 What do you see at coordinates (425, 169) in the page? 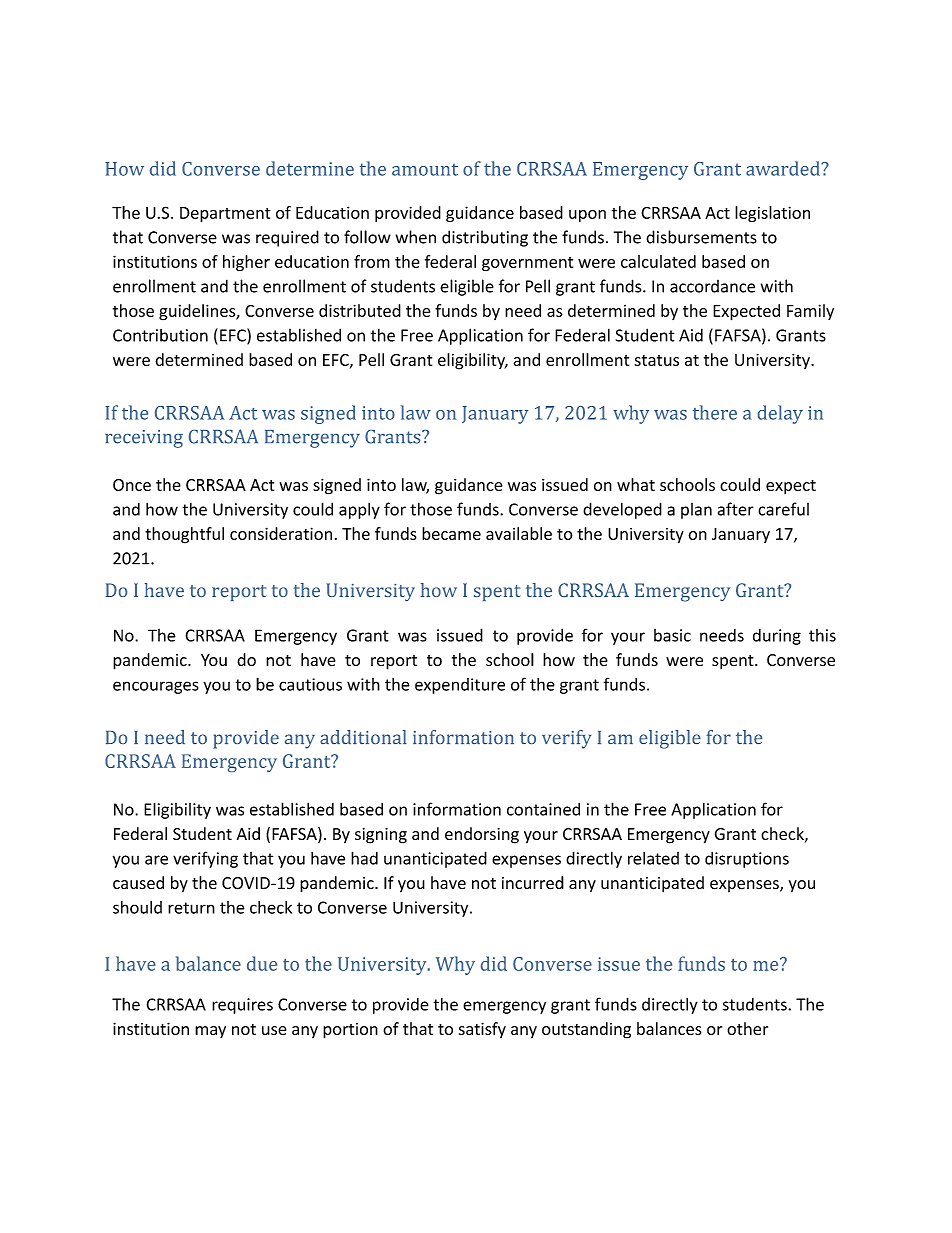
I see `amount` at bounding box center [425, 169].
